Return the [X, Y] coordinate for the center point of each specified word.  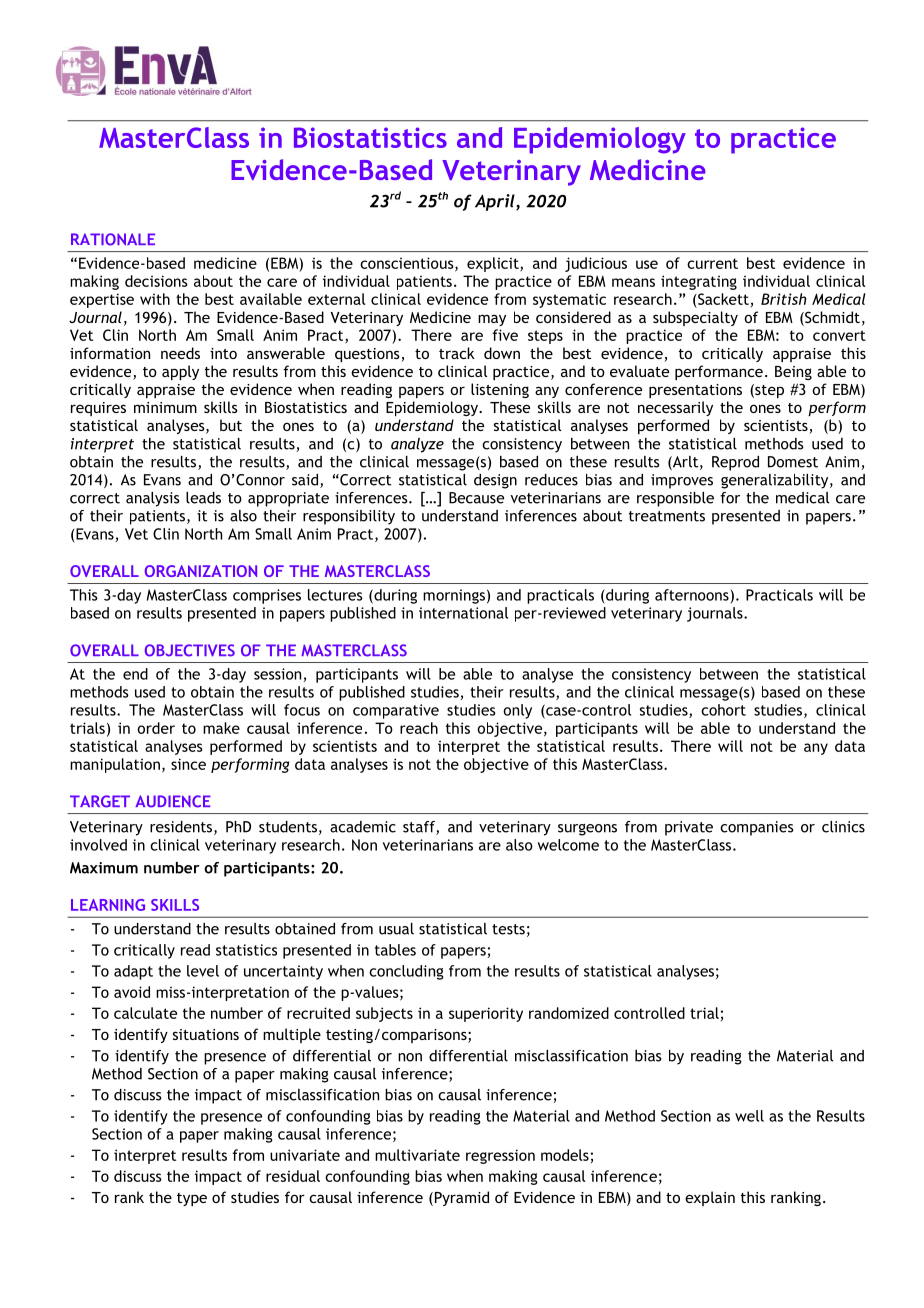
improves [682, 481]
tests [508, 929]
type [192, 1199]
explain [710, 1198]
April [496, 202]
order [156, 728]
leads [203, 498]
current [712, 263]
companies [756, 828]
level [203, 971]
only [517, 711]
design [495, 481]
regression [500, 1156]
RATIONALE [113, 239]
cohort [723, 710]
